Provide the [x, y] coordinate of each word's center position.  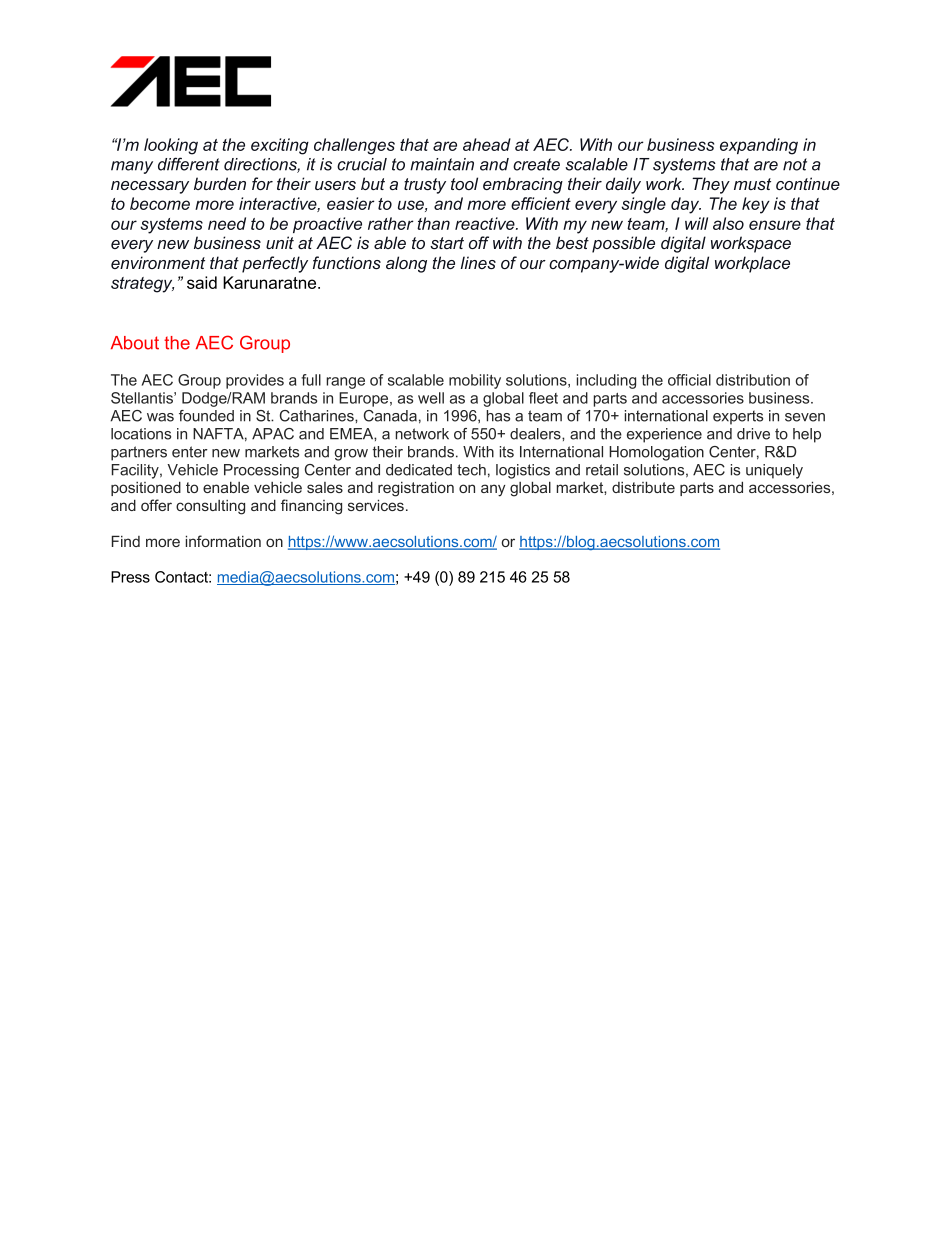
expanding [759, 146]
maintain [442, 164]
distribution [753, 380]
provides [255, 381]
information [223, 541]
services [376, 505]
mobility [475, 381]
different [189, 164]
